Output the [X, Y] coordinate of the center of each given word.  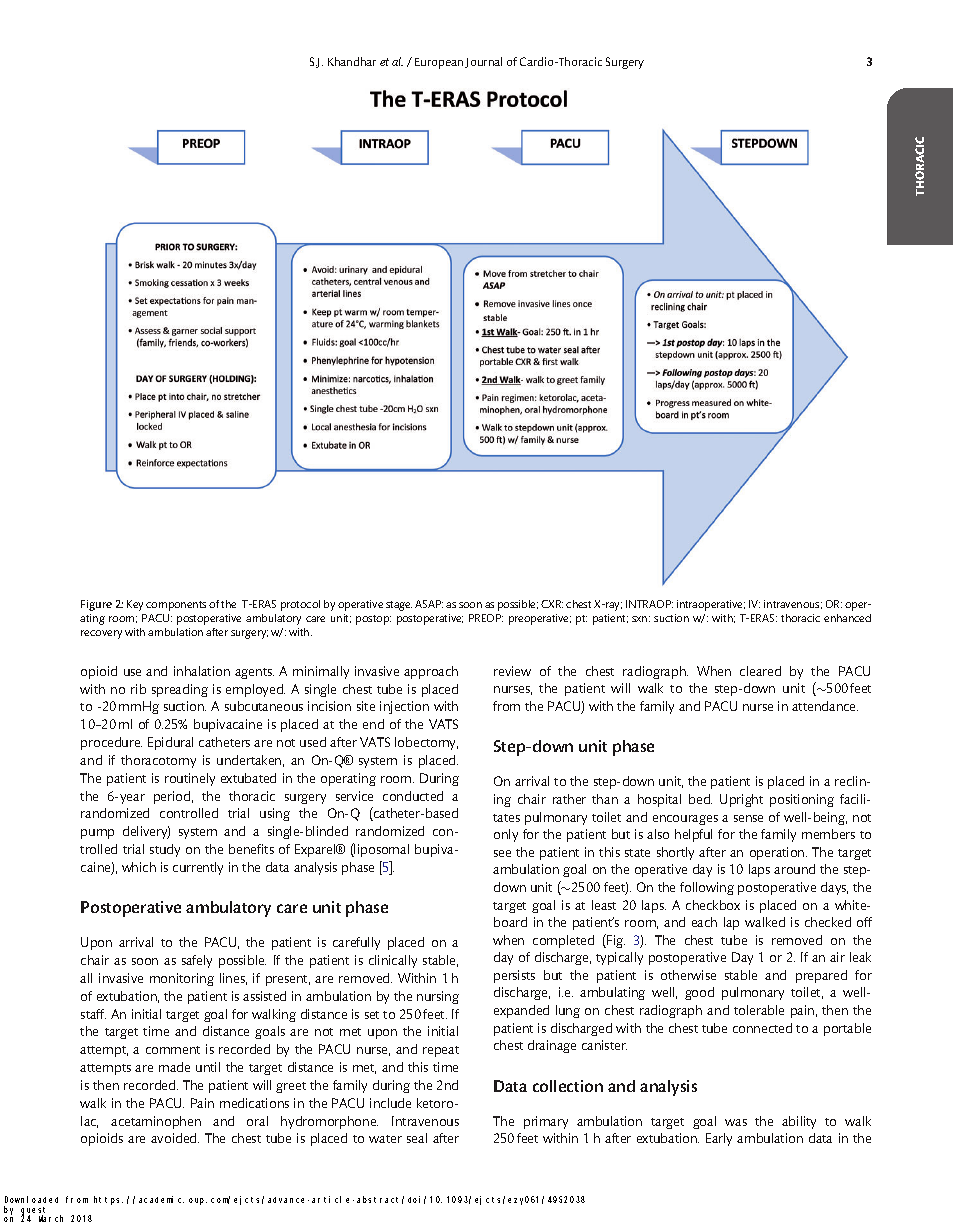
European [439, 63]
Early [719, 1139]
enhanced [847, 618]
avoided [175, 1138]
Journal [483, 62]
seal [417, 1138]
